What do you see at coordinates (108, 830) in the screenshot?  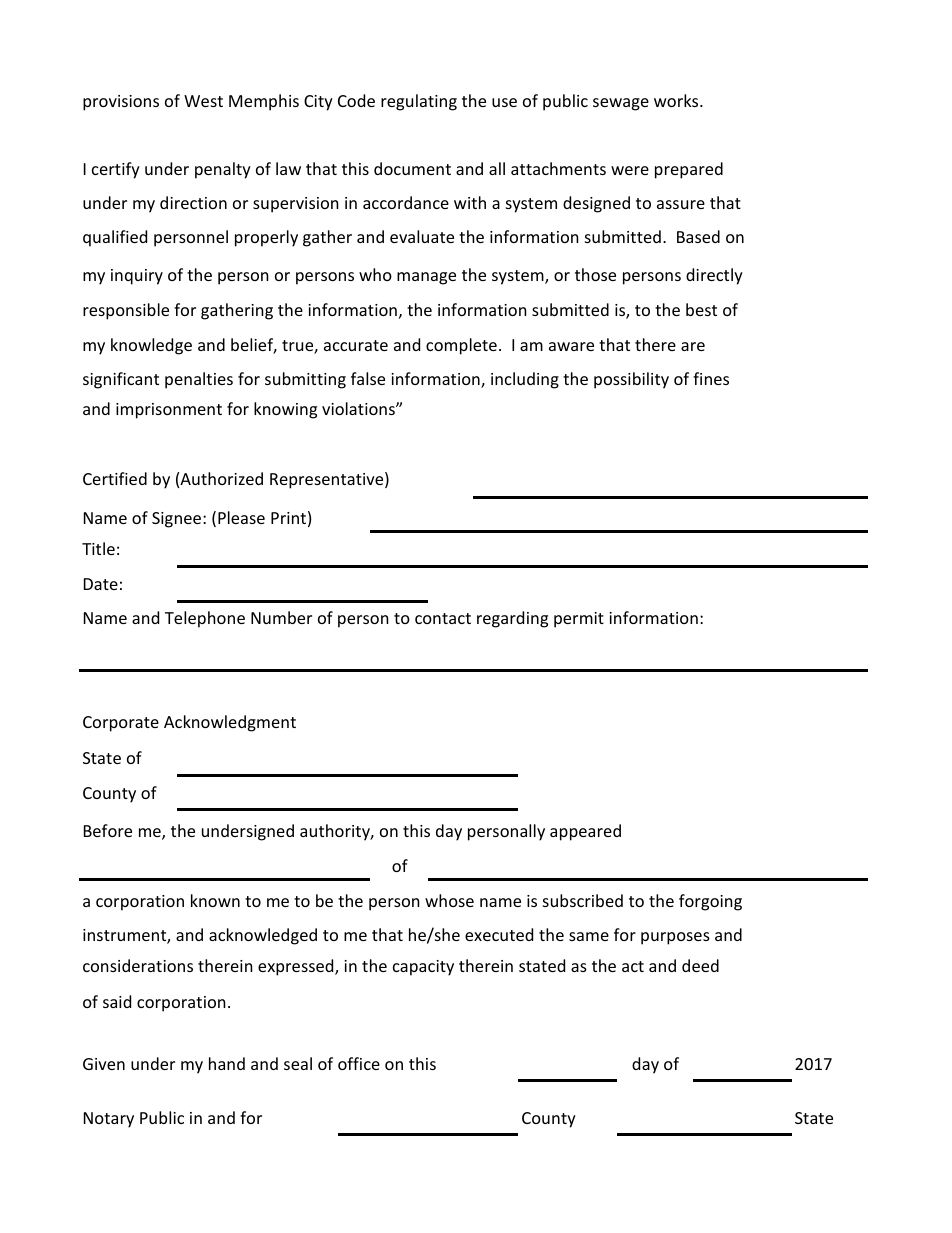 I see `Before` at bounding box center [108, 830].
